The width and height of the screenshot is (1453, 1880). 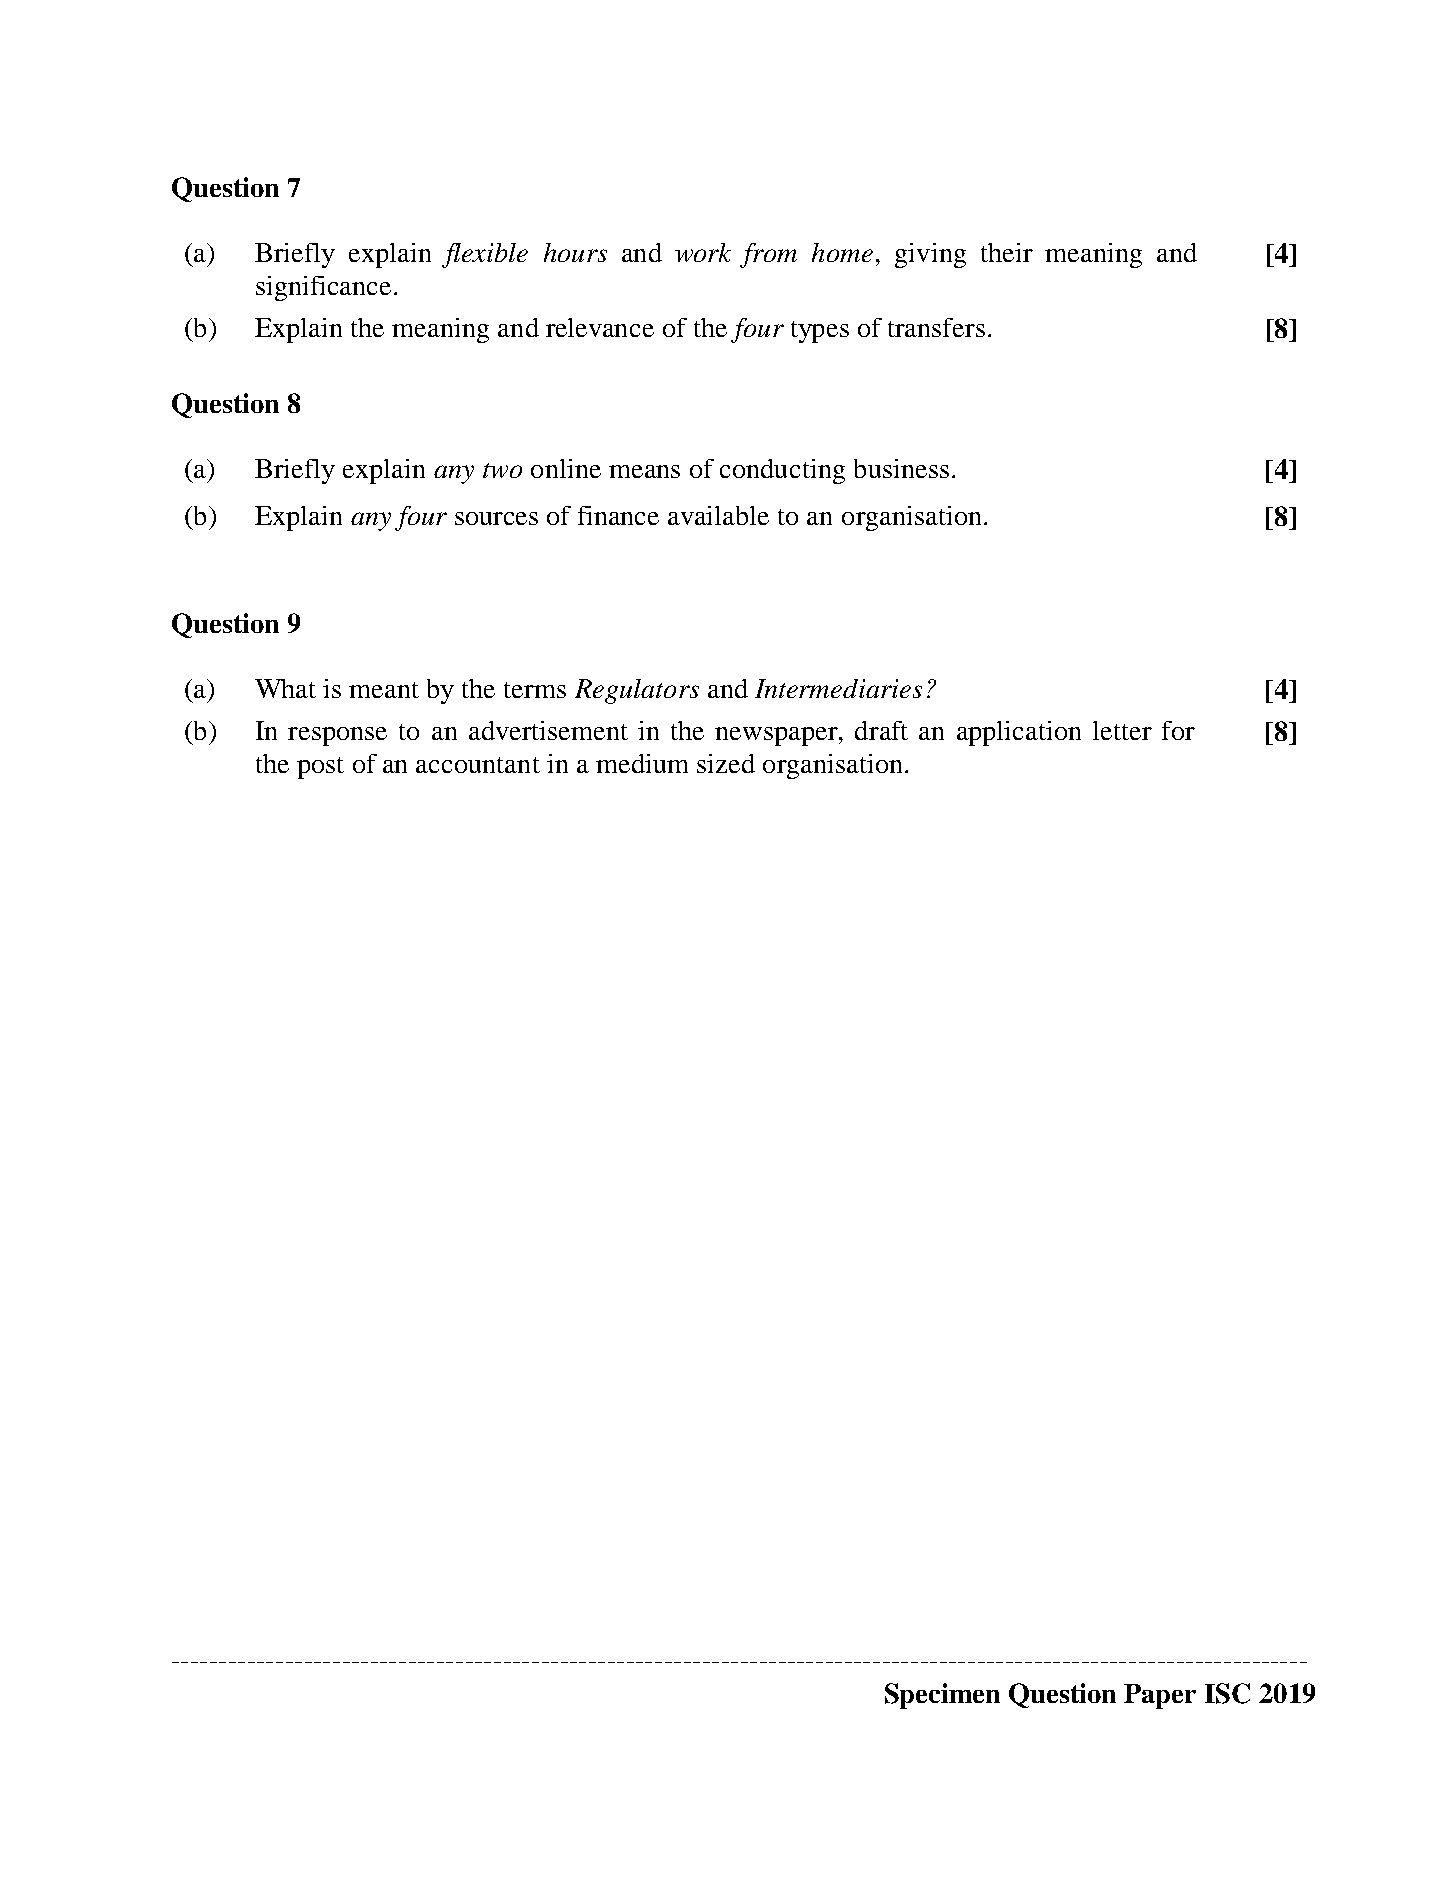 I want to click on draft, so click(x=881, y=730).
